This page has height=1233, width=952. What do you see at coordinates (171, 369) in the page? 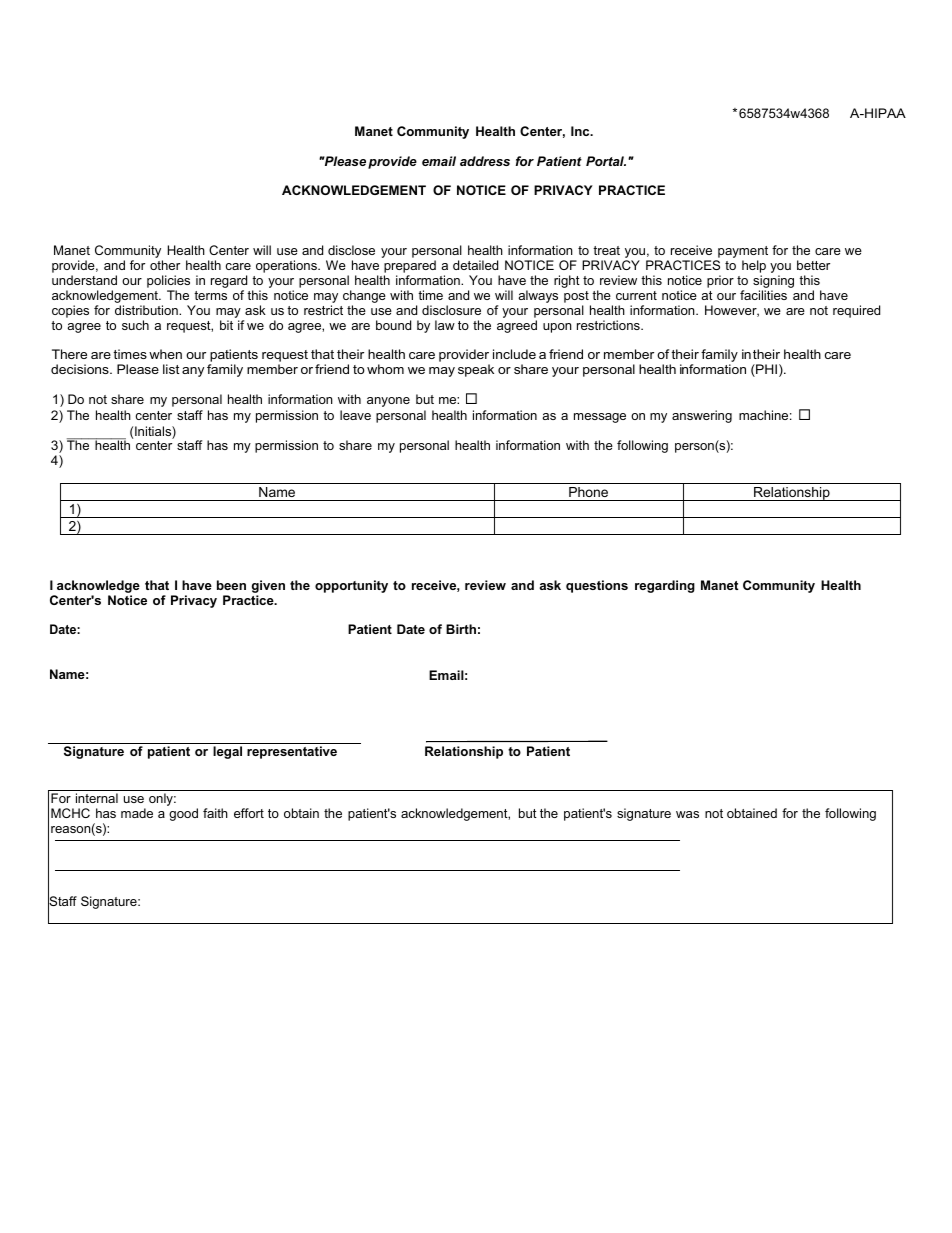
I see `list` at bounding box center [171, 369].
